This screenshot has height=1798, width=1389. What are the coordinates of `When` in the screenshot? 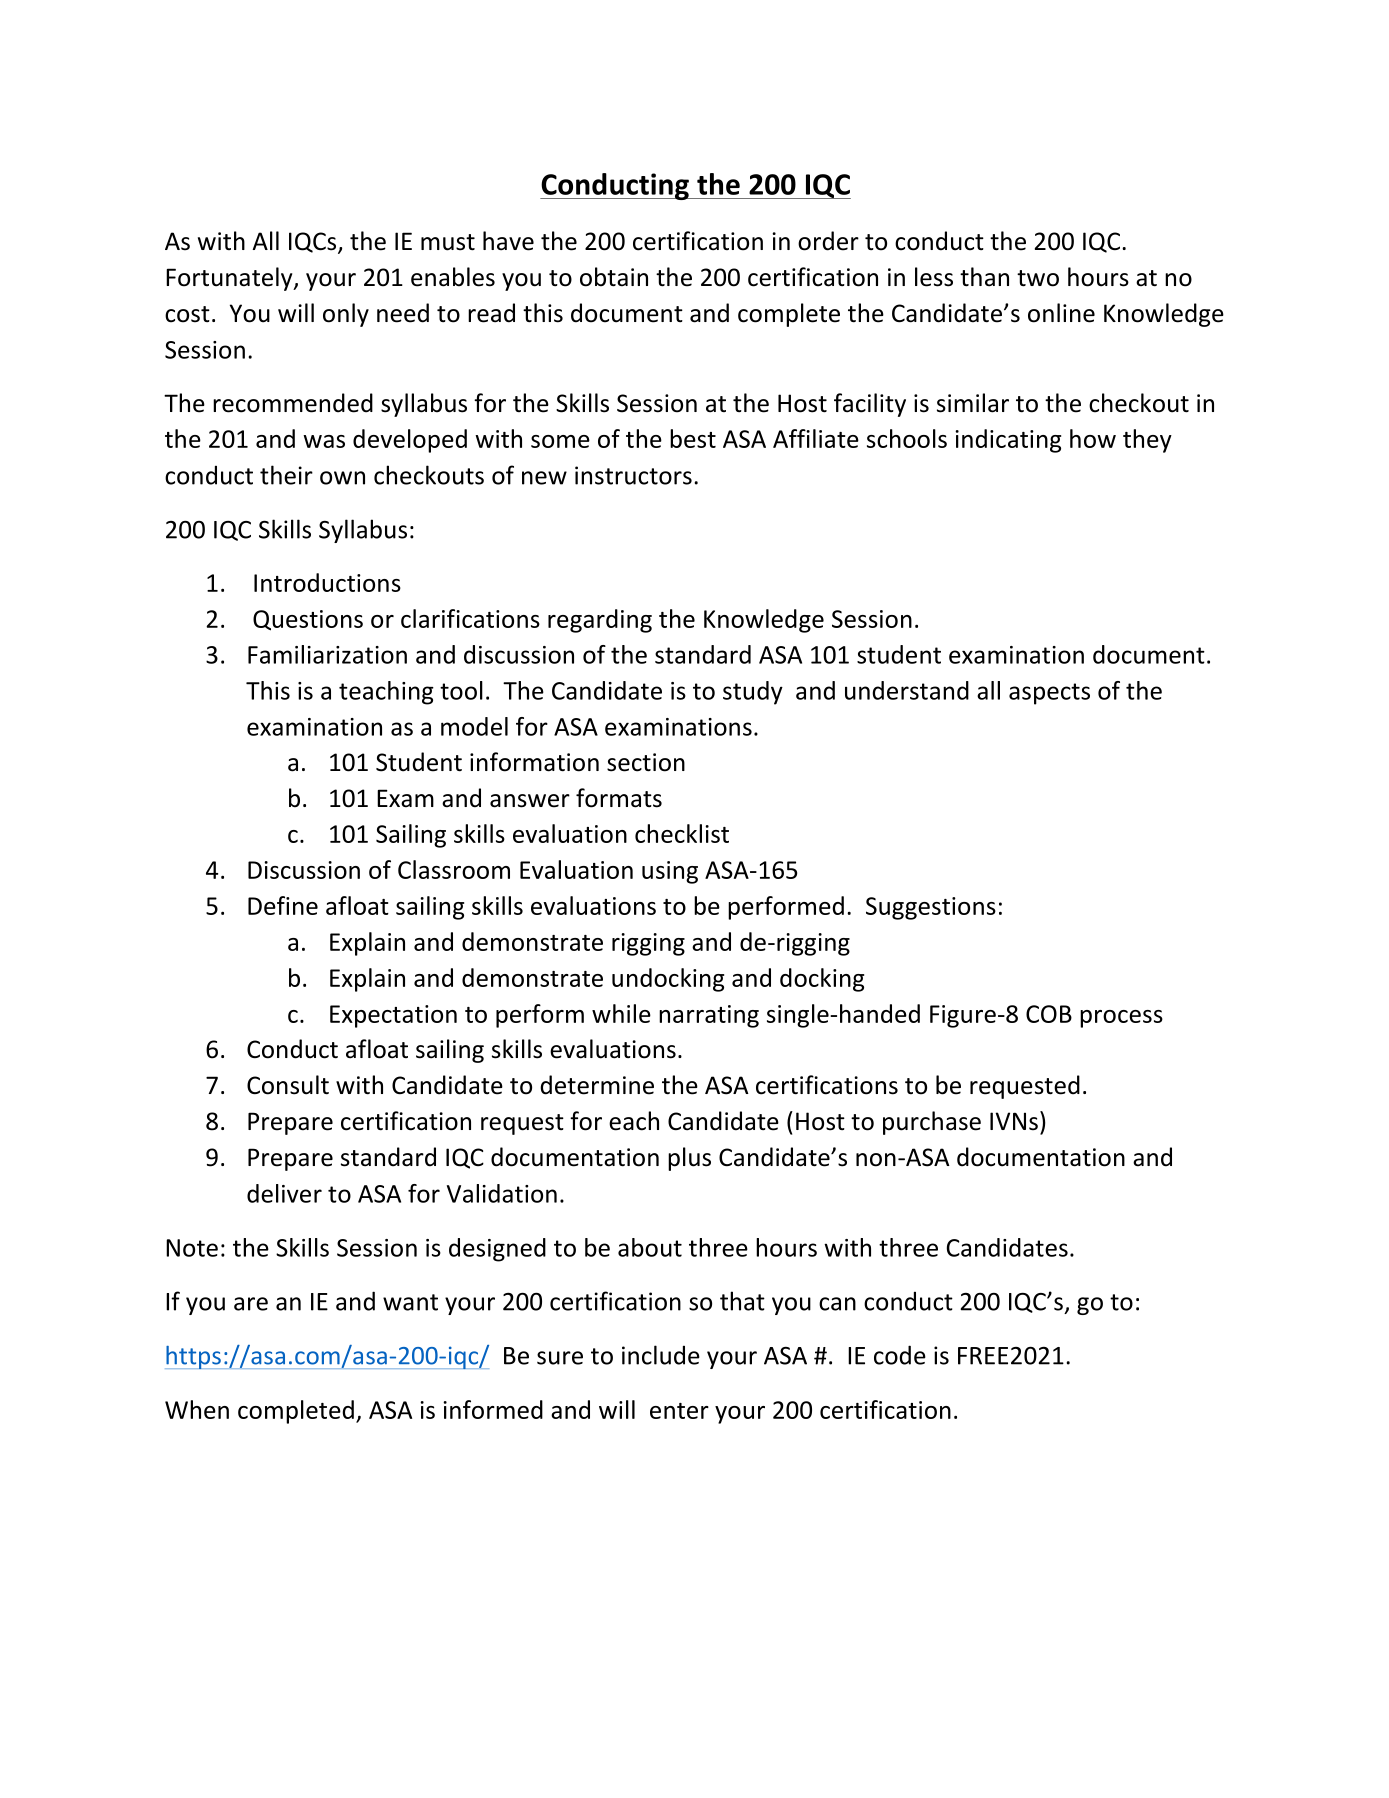 It's located at (197, 1409).
